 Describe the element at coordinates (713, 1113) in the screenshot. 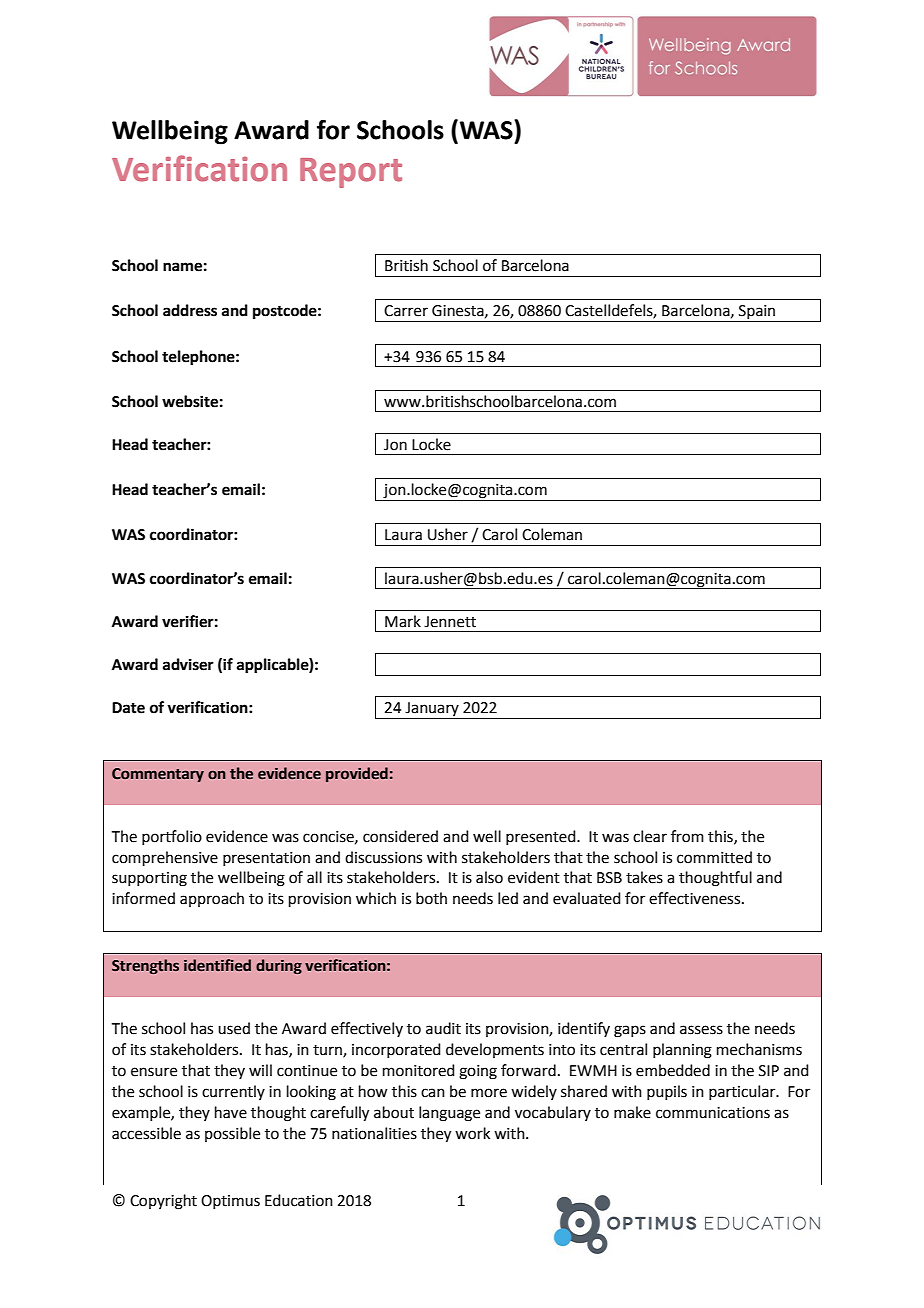

I see `communications` at that location.
